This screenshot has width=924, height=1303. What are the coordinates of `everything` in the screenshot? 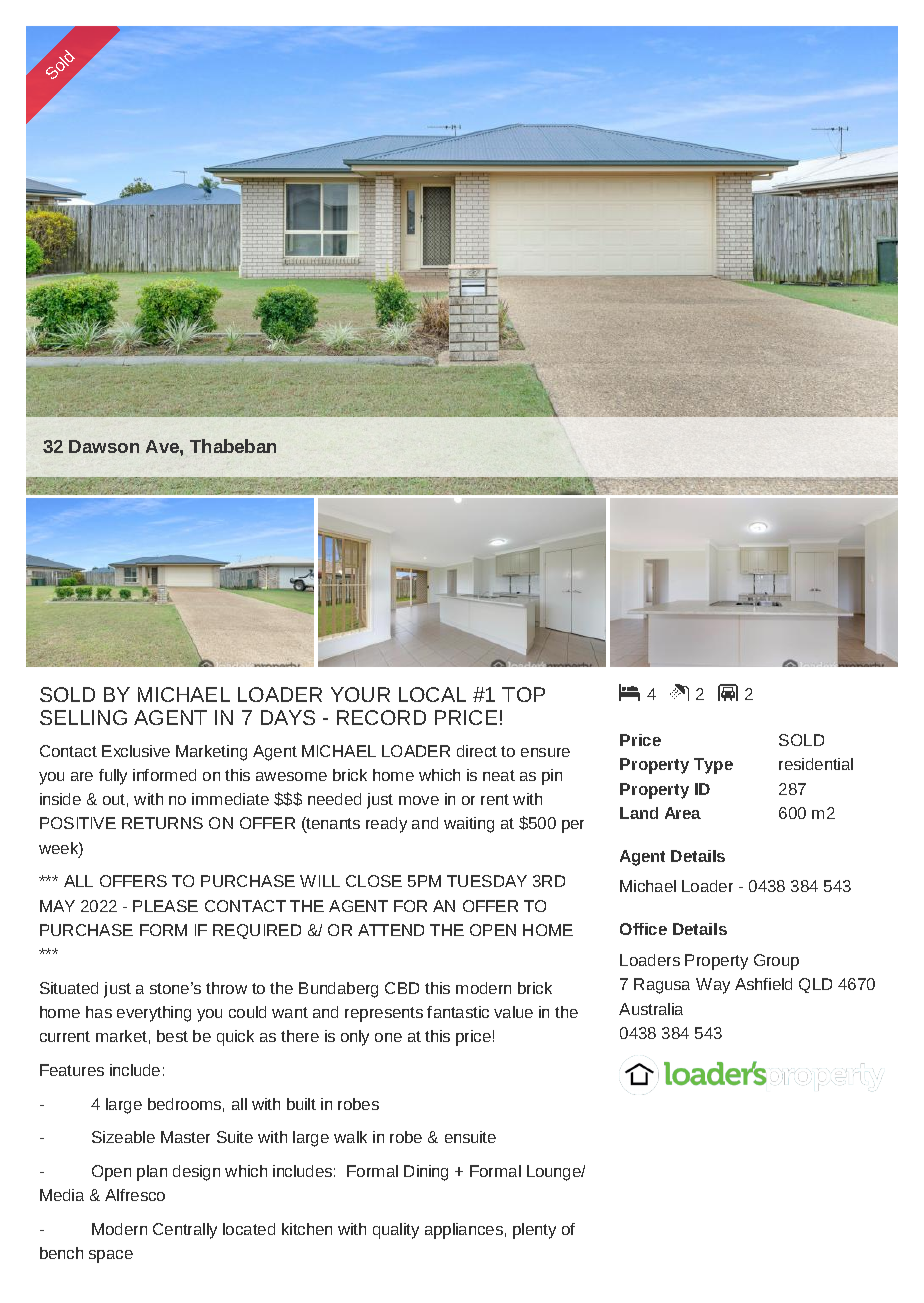 It's located at (154, 1014).
